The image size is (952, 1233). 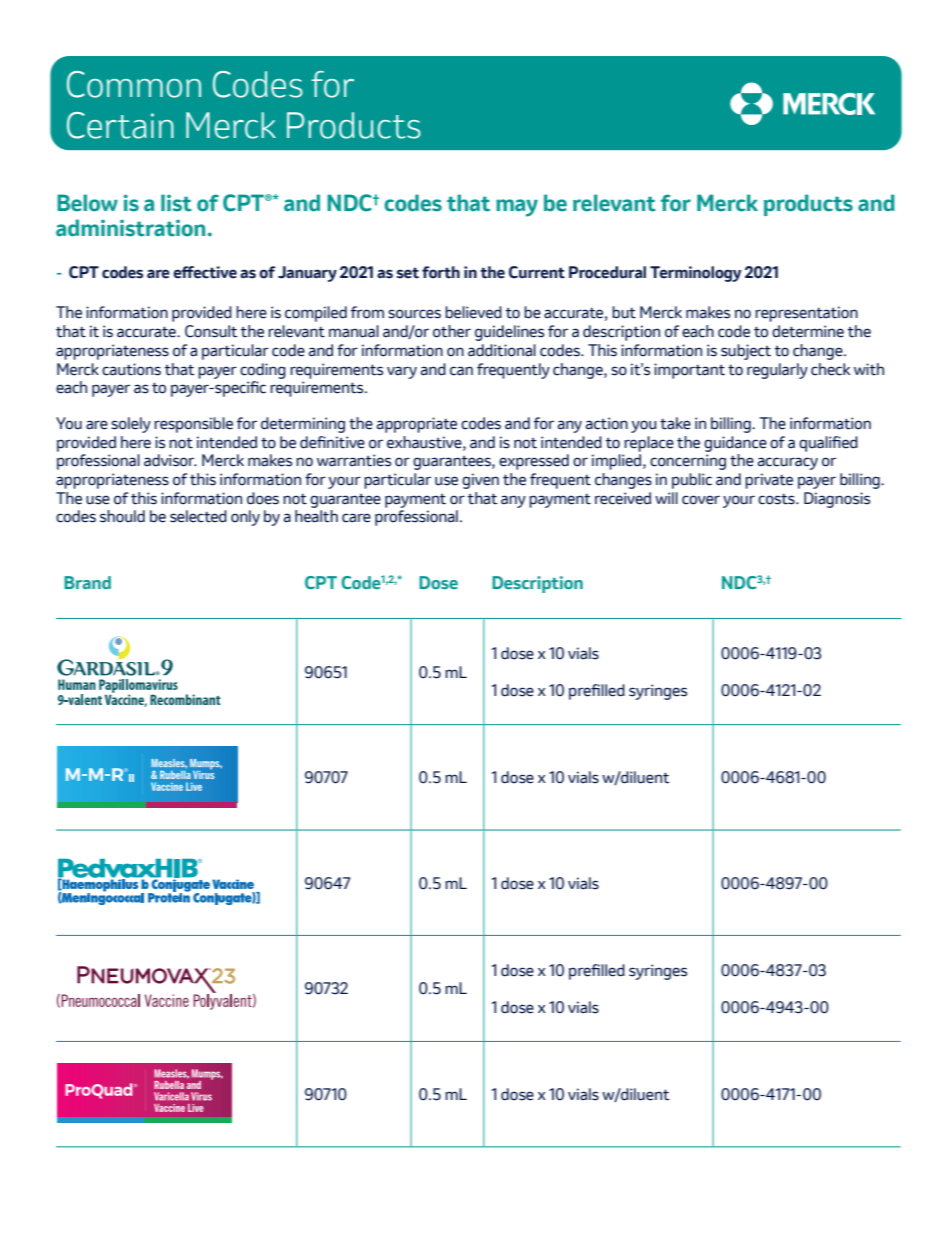 I want to click on take, so click(x=675, y=423).
